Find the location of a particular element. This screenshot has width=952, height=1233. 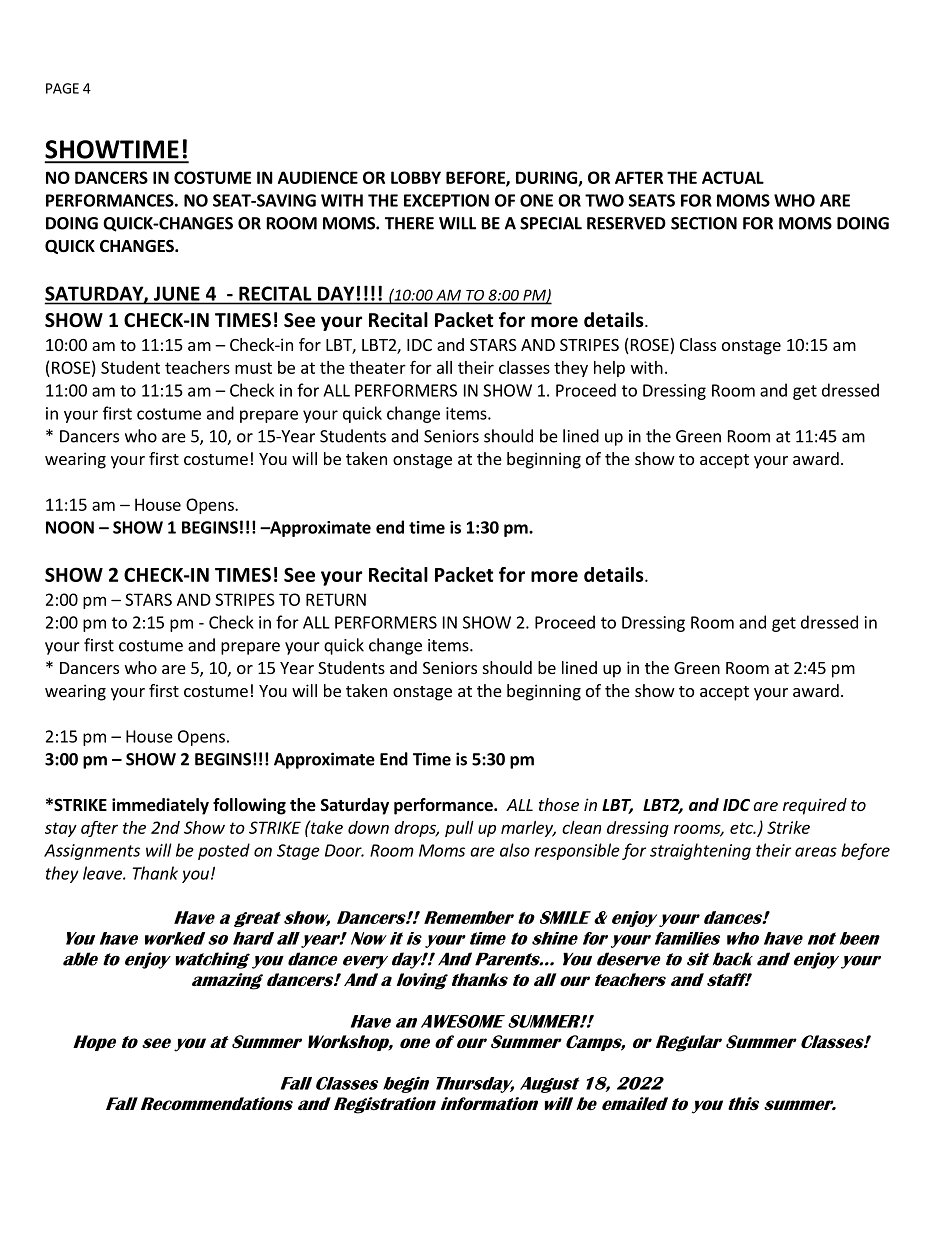

pull is located at coordinates (459, 829).
